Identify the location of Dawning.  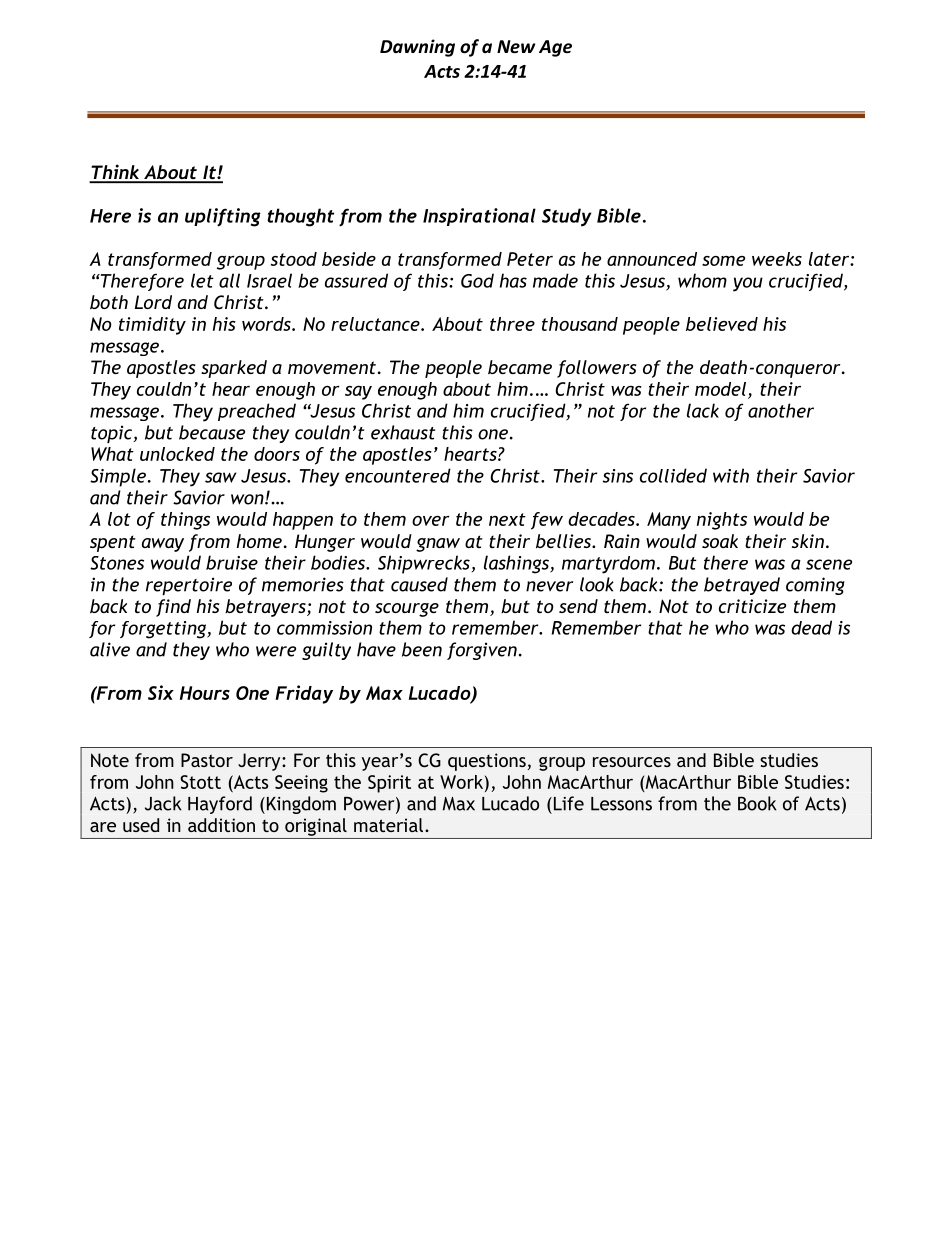
(417, 48).
